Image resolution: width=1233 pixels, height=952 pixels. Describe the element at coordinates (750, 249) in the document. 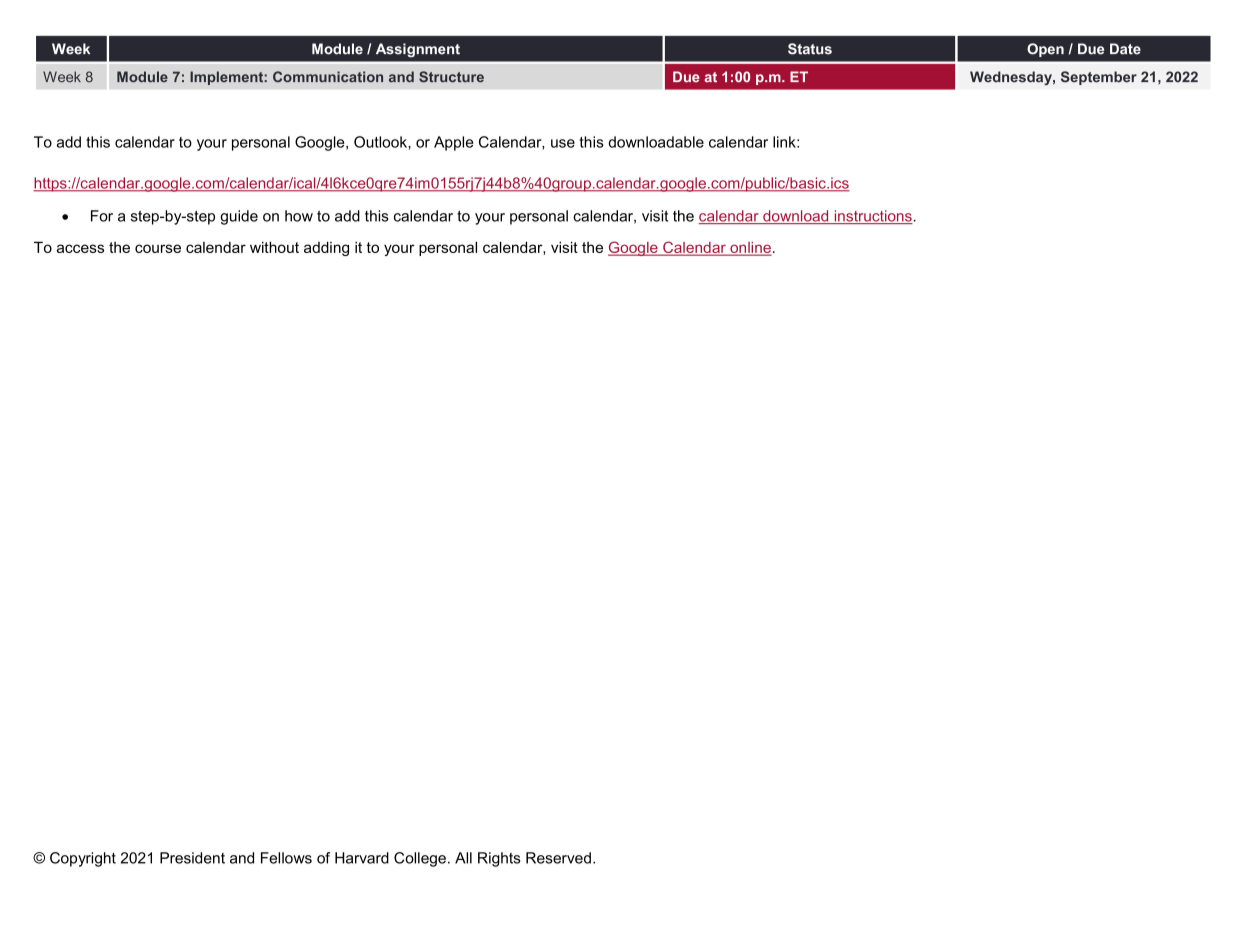

I see `online` at that location.
